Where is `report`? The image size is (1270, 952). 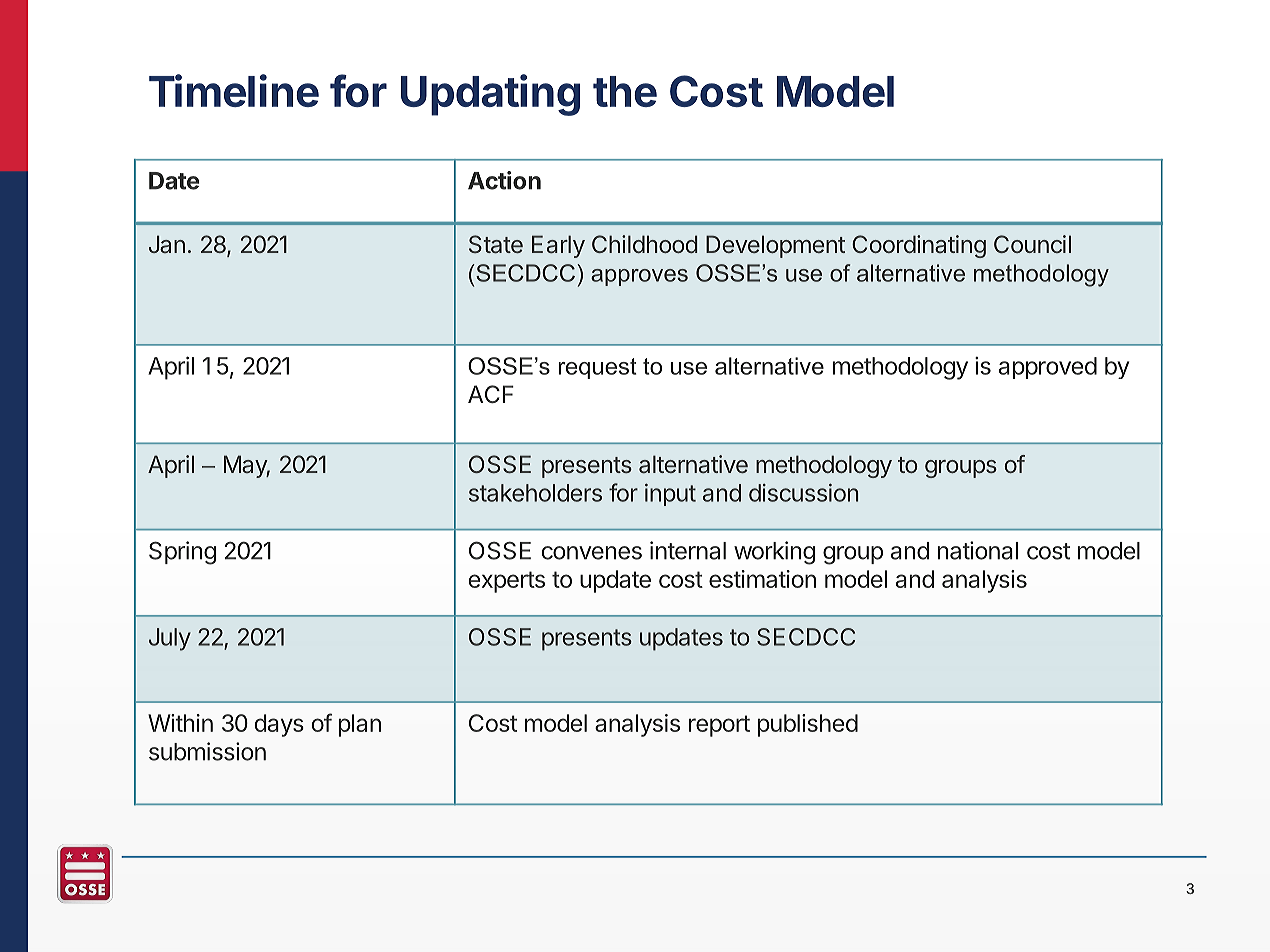
report is located at coordinates (719, 726).
